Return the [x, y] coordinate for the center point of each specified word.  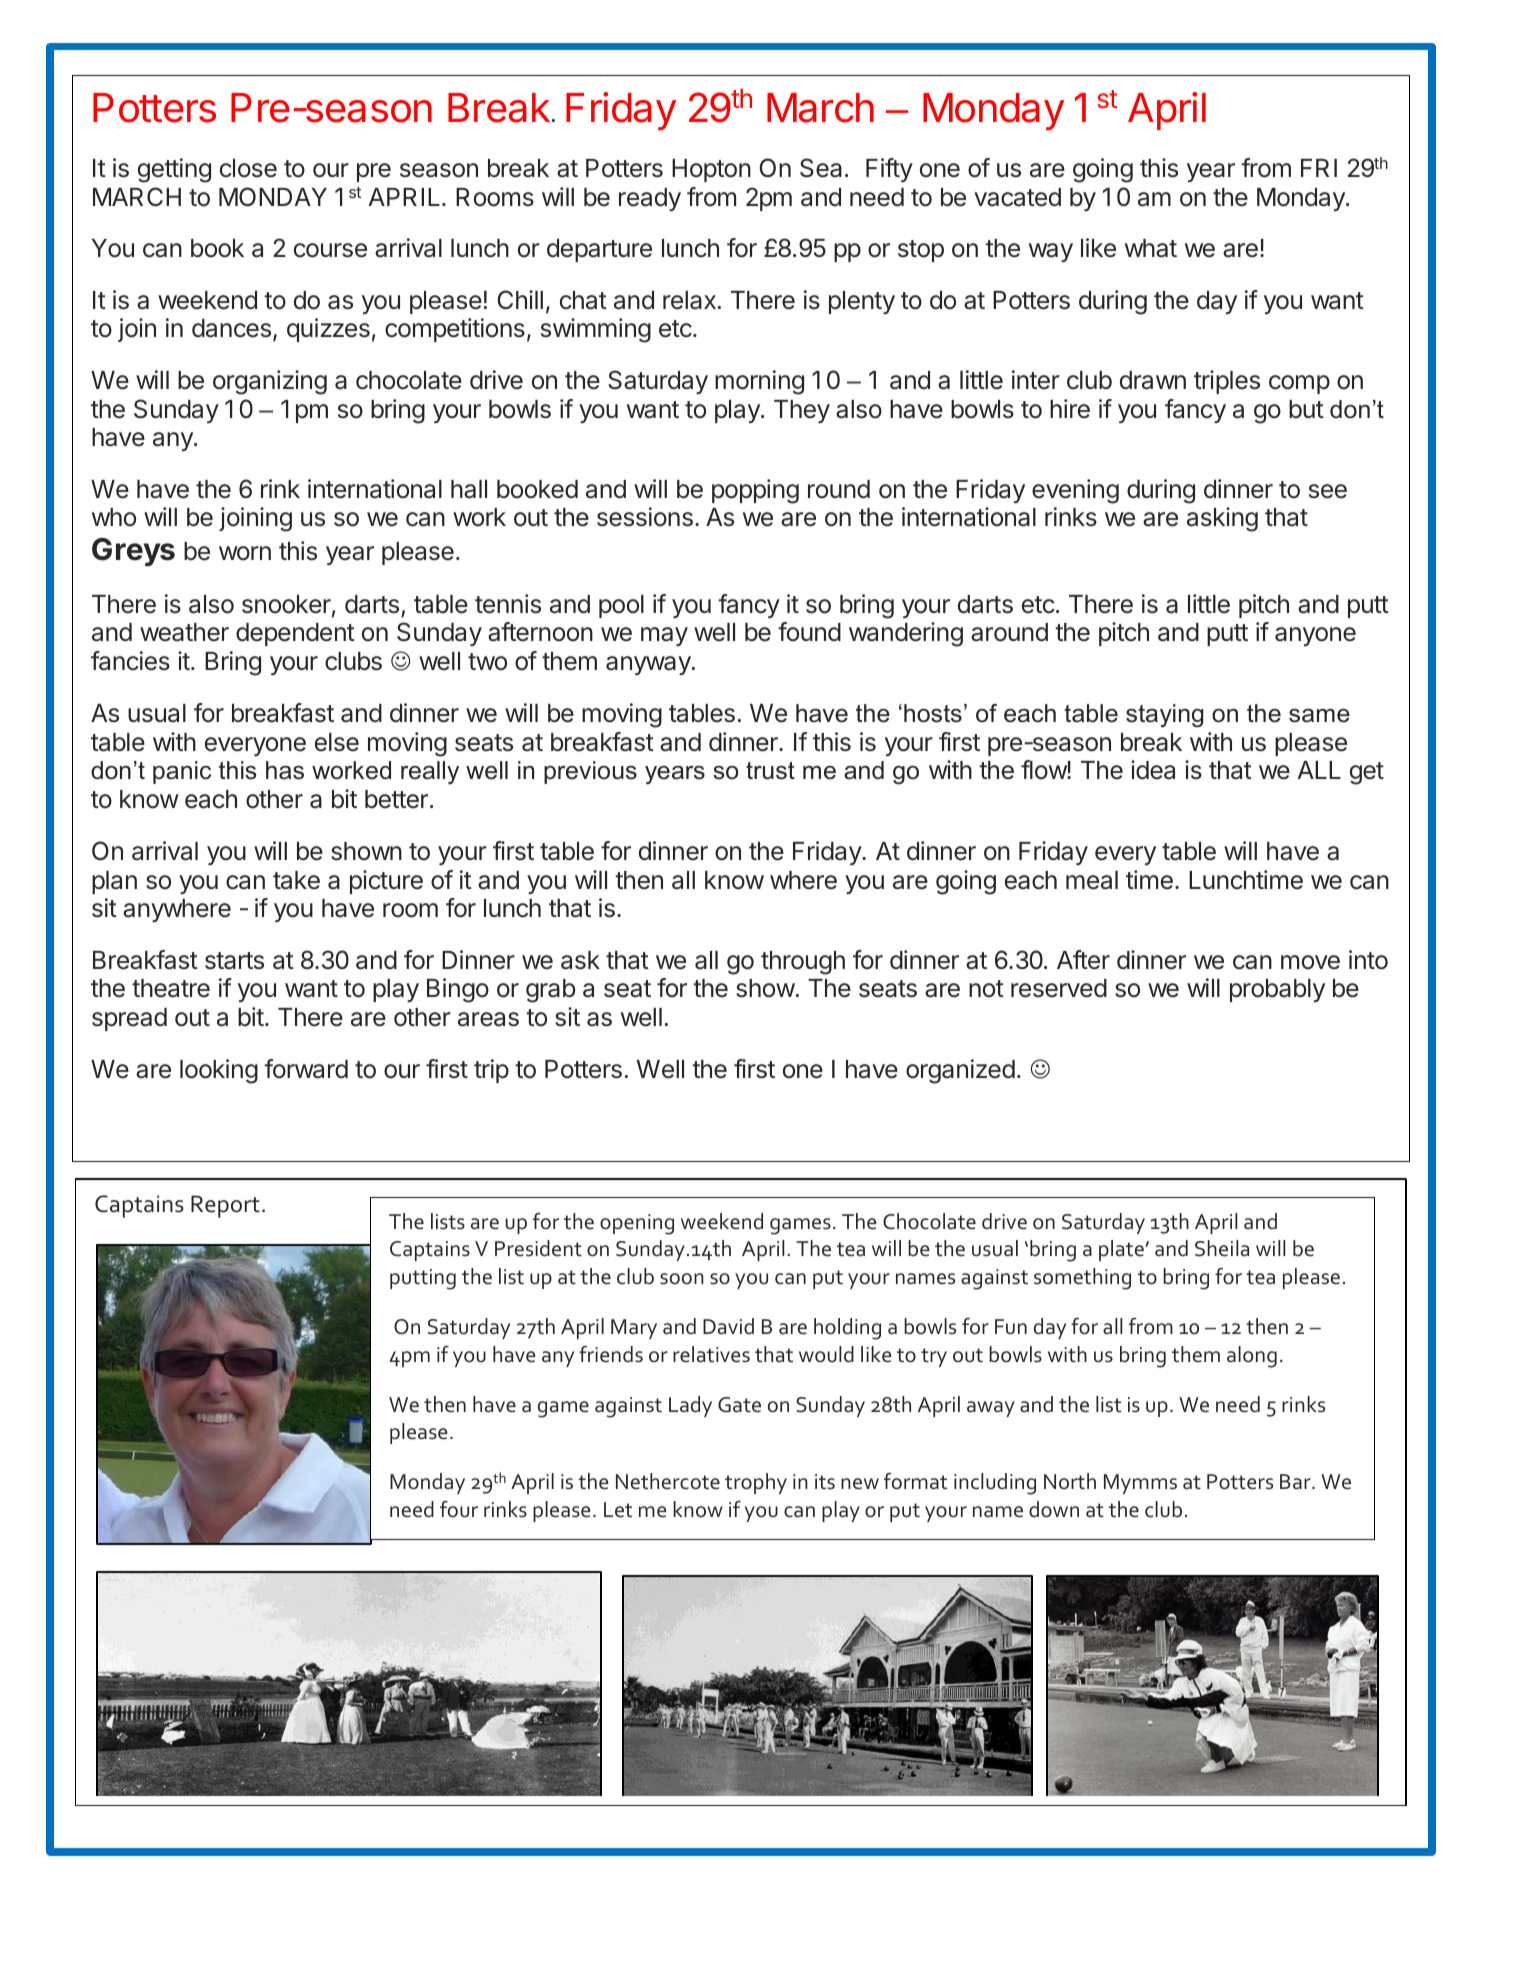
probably [1277, 990]
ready [650, 199]
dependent [295, 634]
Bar [1296, 1482]
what [1151, 248]
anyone [1315, 636]
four [459, 1509]
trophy [756, 1483]
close [248, 168]
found [809, 632]
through [803, 963]
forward [306, 1069]
